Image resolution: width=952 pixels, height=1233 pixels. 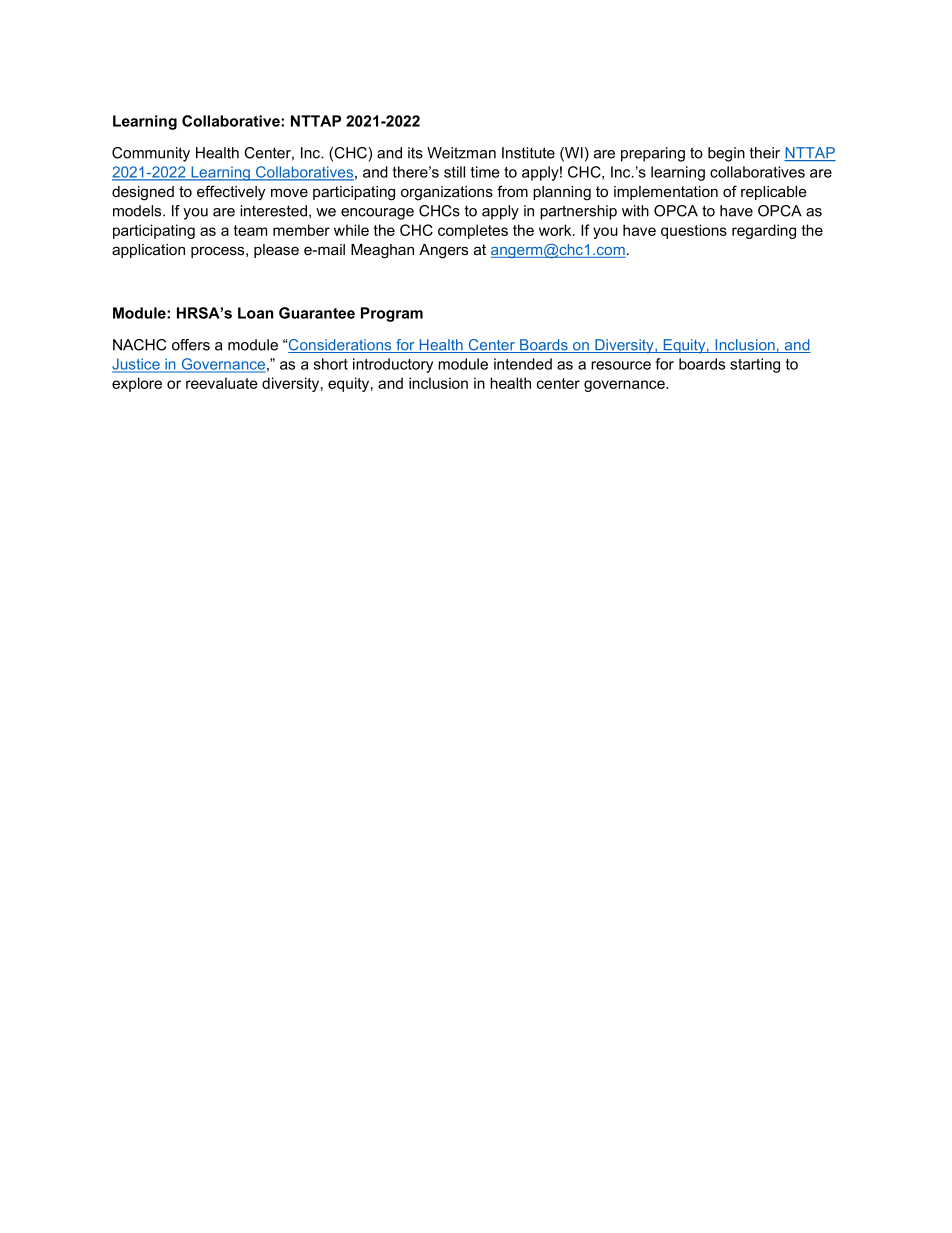 I want to click on questions, so click(x=694, y=231).
